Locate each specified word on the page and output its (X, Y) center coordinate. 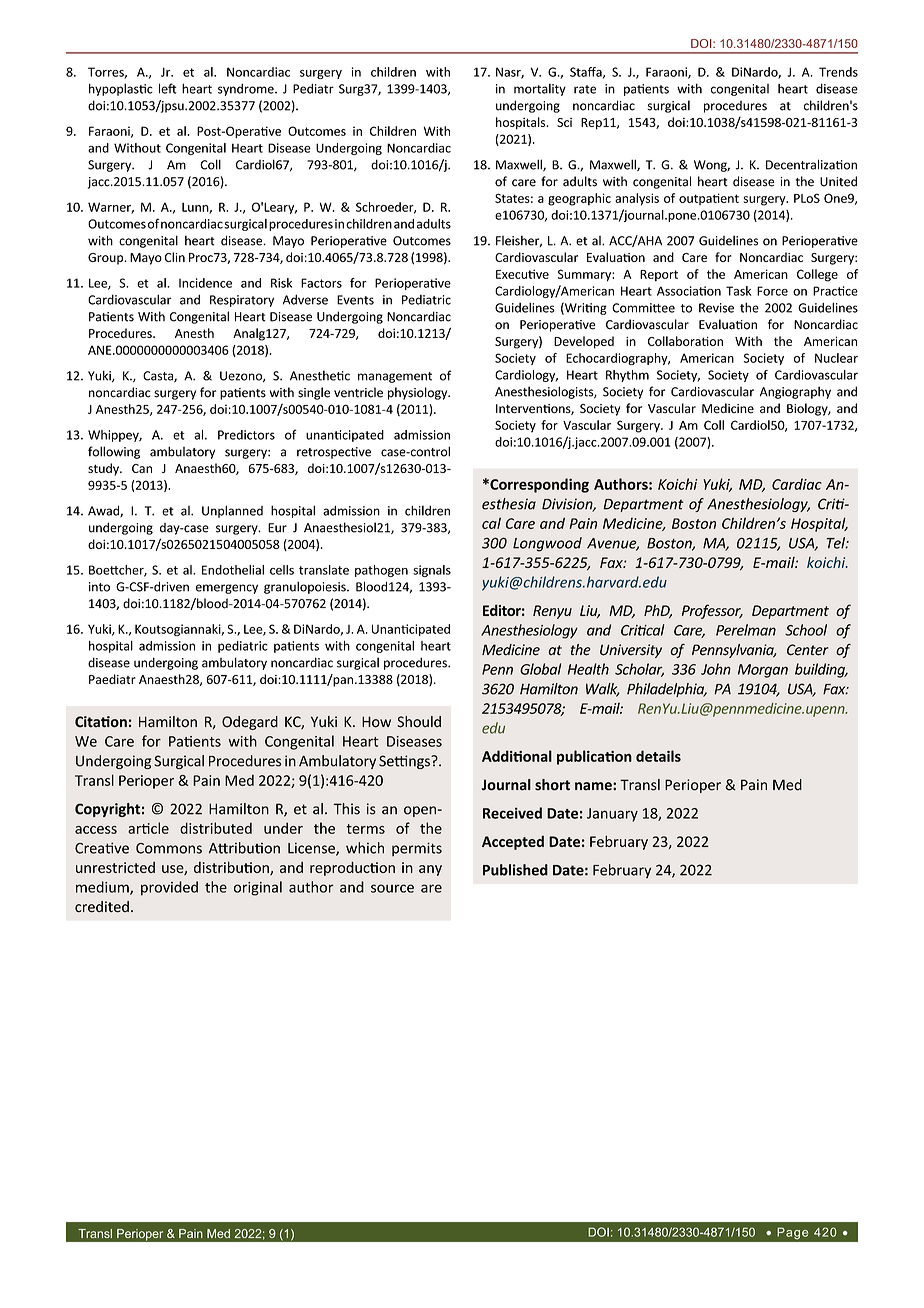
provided (169, 888)
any (430, 870)
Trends (838, 72)
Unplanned (232, 511)
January (612, 815)
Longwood (547, 544)
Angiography (795, 392)
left (168, 88)
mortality (540, 90)
